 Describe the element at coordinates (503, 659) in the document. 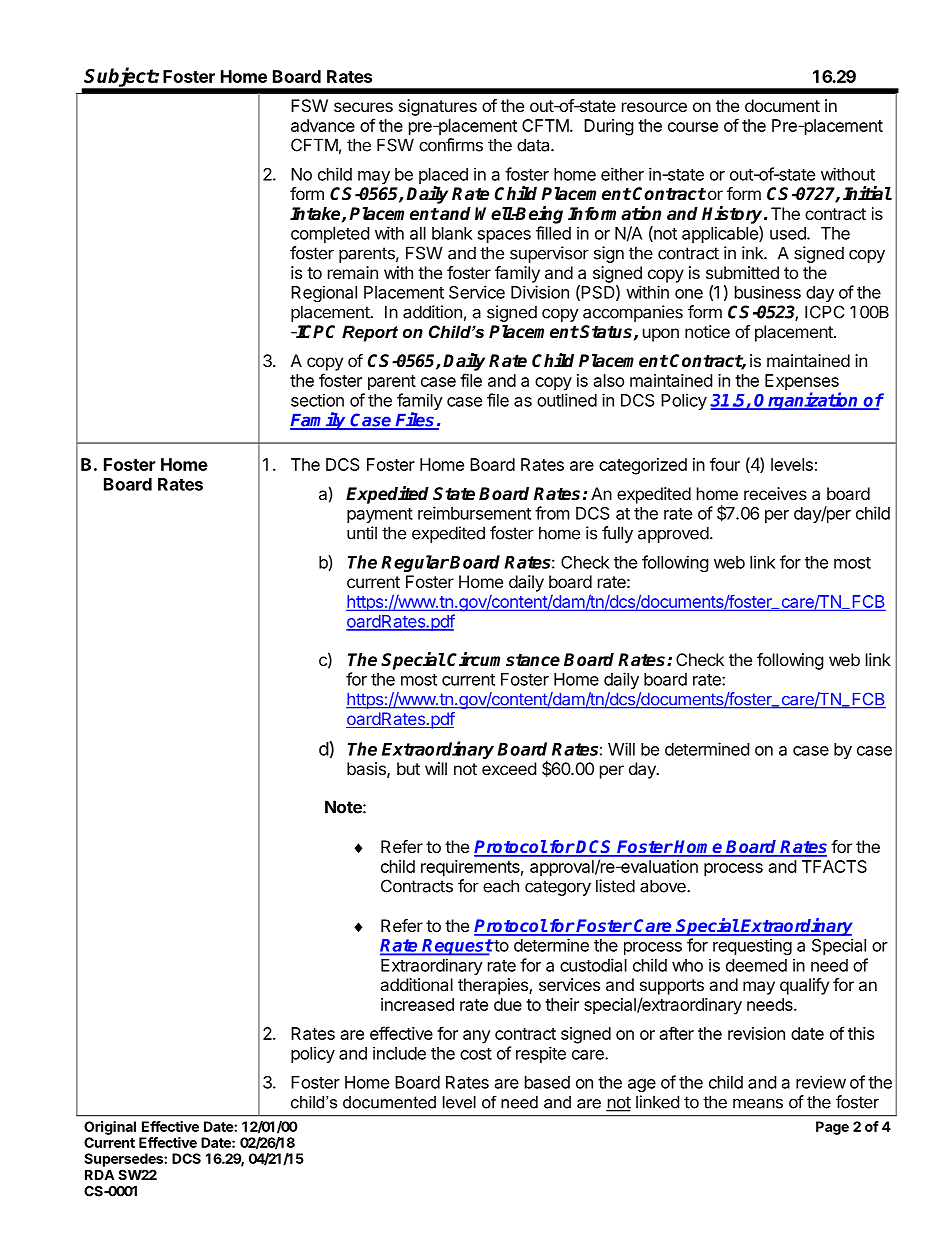

I see `Circumstance` at that location.
